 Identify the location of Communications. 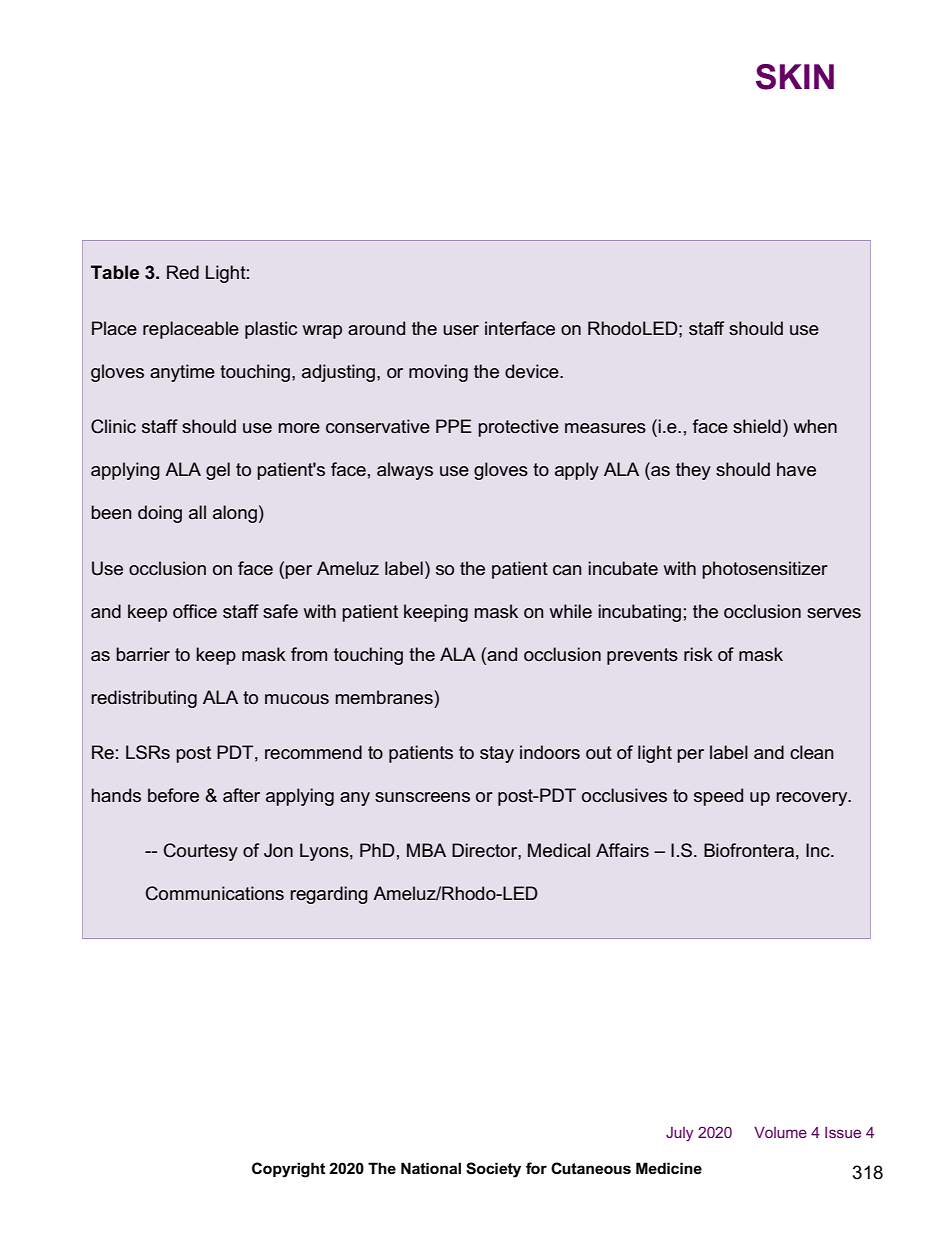
(215, 893).
